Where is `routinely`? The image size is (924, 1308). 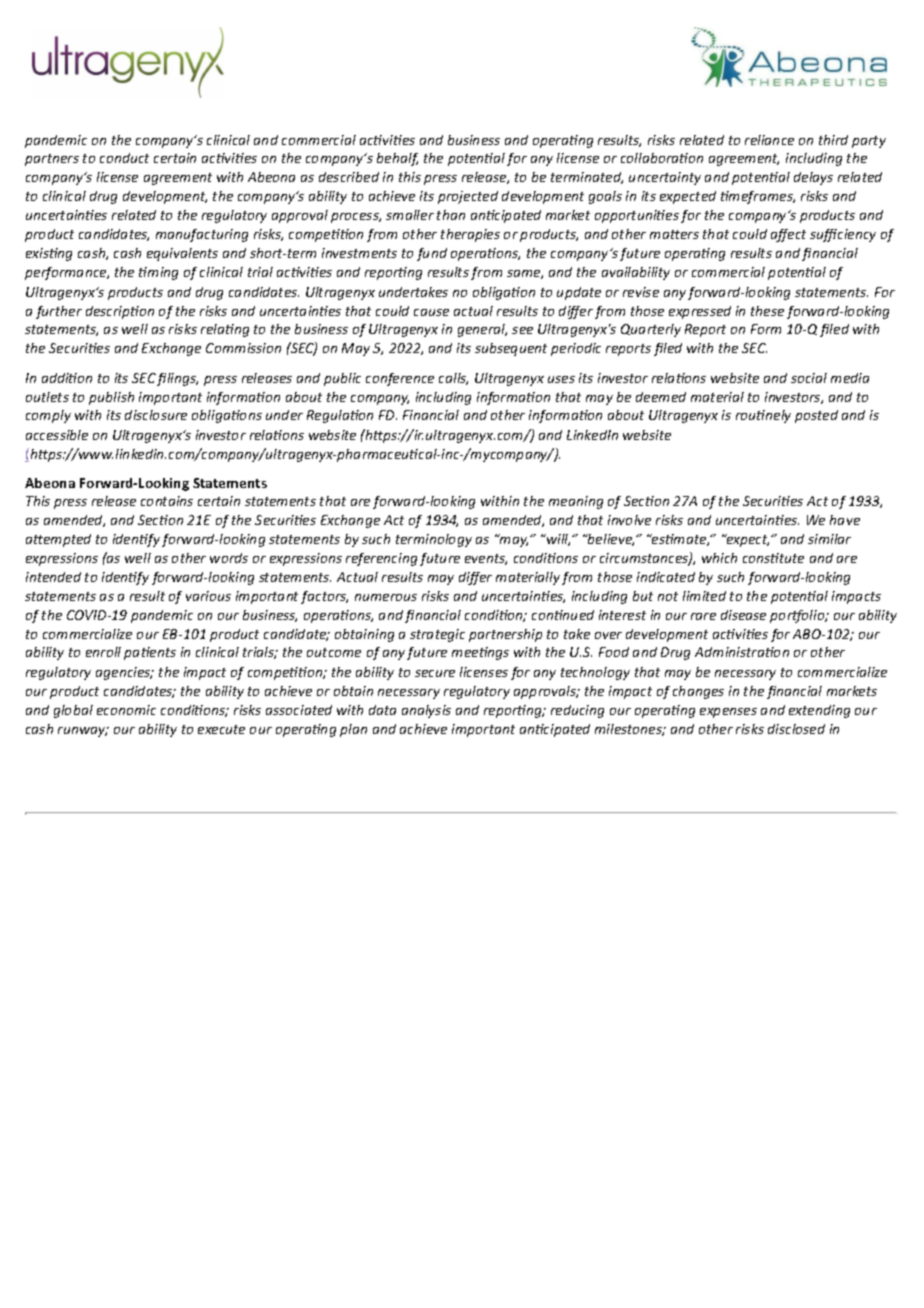 routinely is located at coordinates (763, 416).
